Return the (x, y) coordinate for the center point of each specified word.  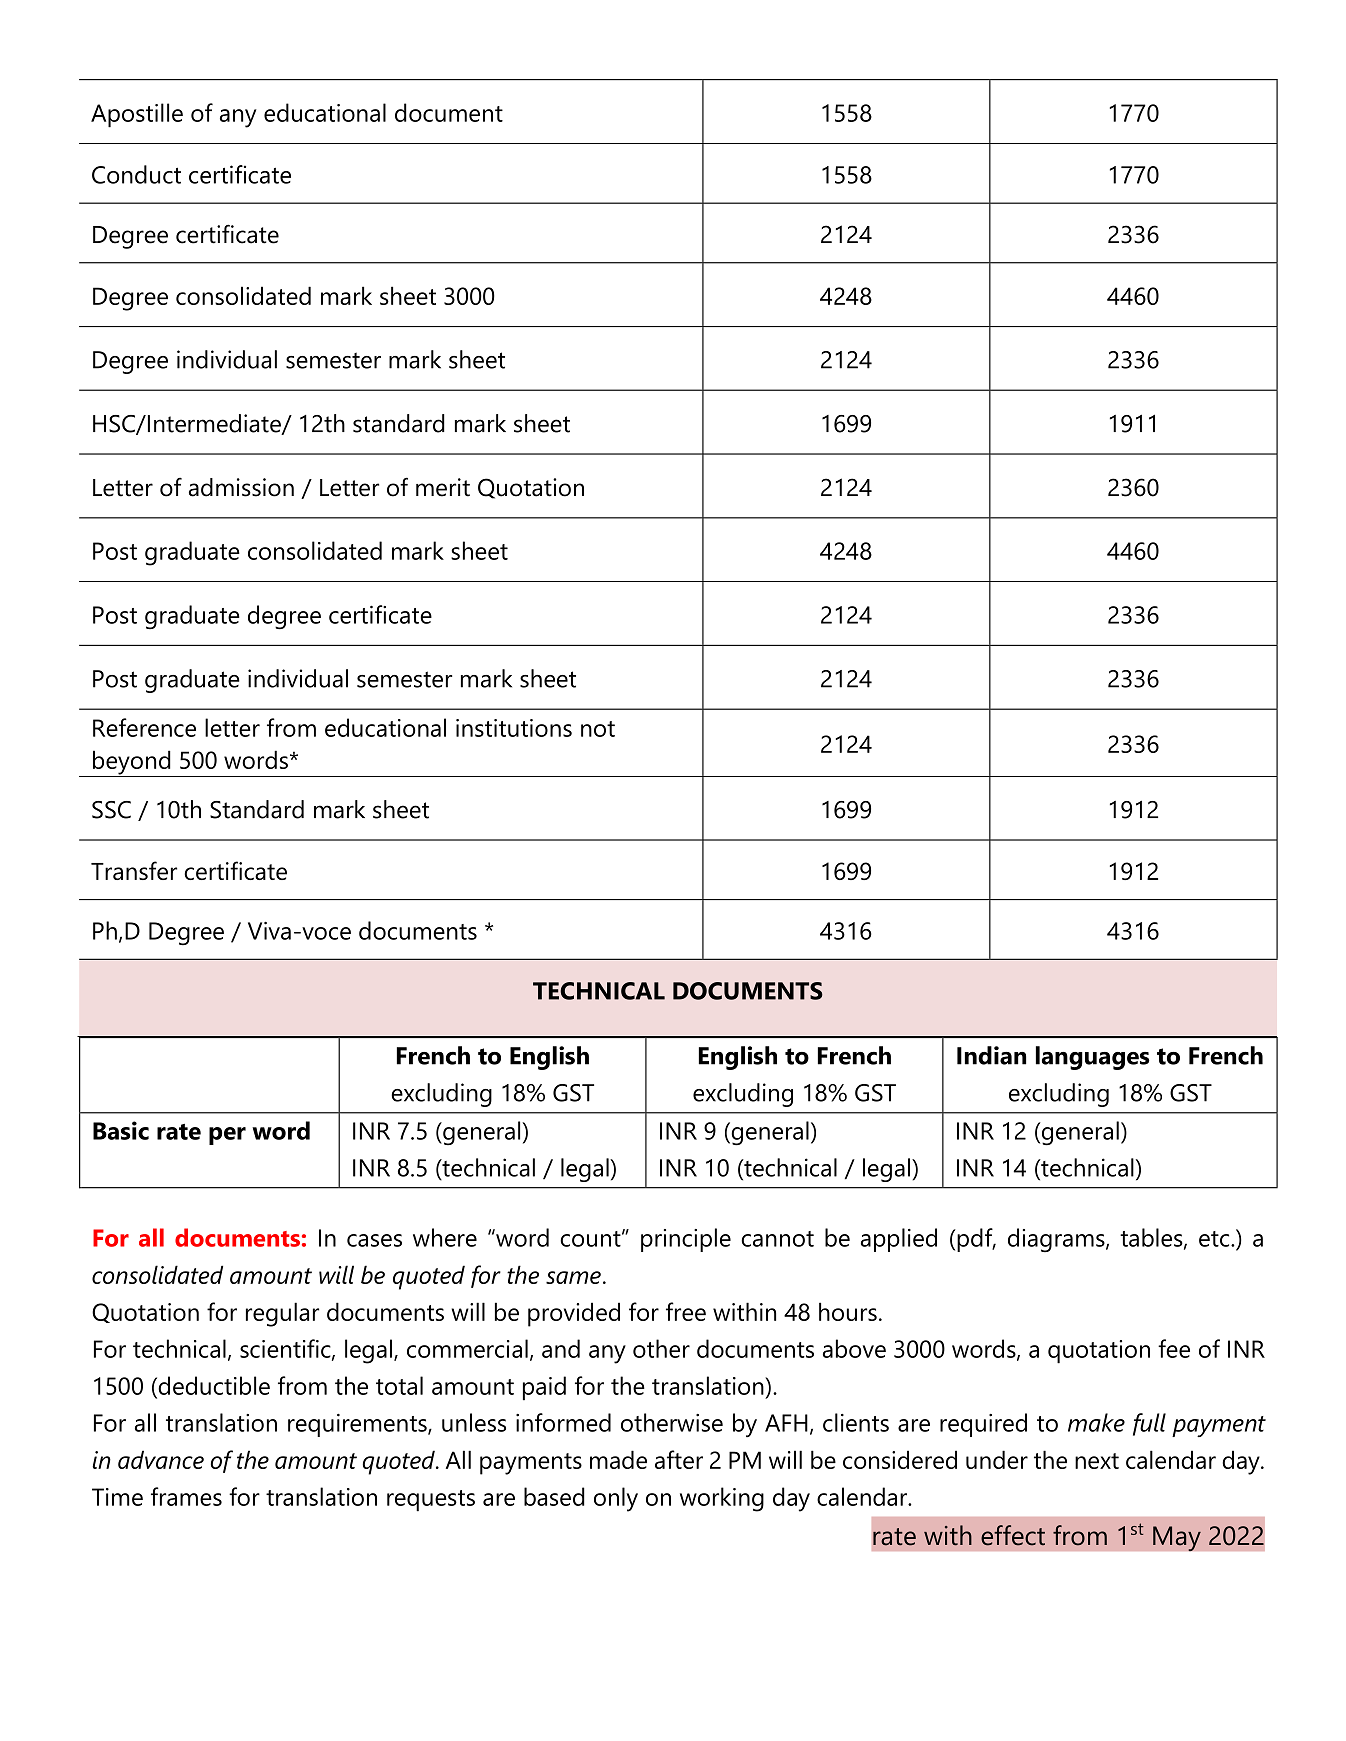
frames (186, 1496)
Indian (991, 1055)
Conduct (136, 174)
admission (241, 487)
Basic (121, 1130)
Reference (144, 727)
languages (1093, 1058)
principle (686, 1240)
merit (443, 487)
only (616, 1499)
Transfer (134, 870)
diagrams (1057, 1240)
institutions (514, 728)
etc (1215, 1239)
